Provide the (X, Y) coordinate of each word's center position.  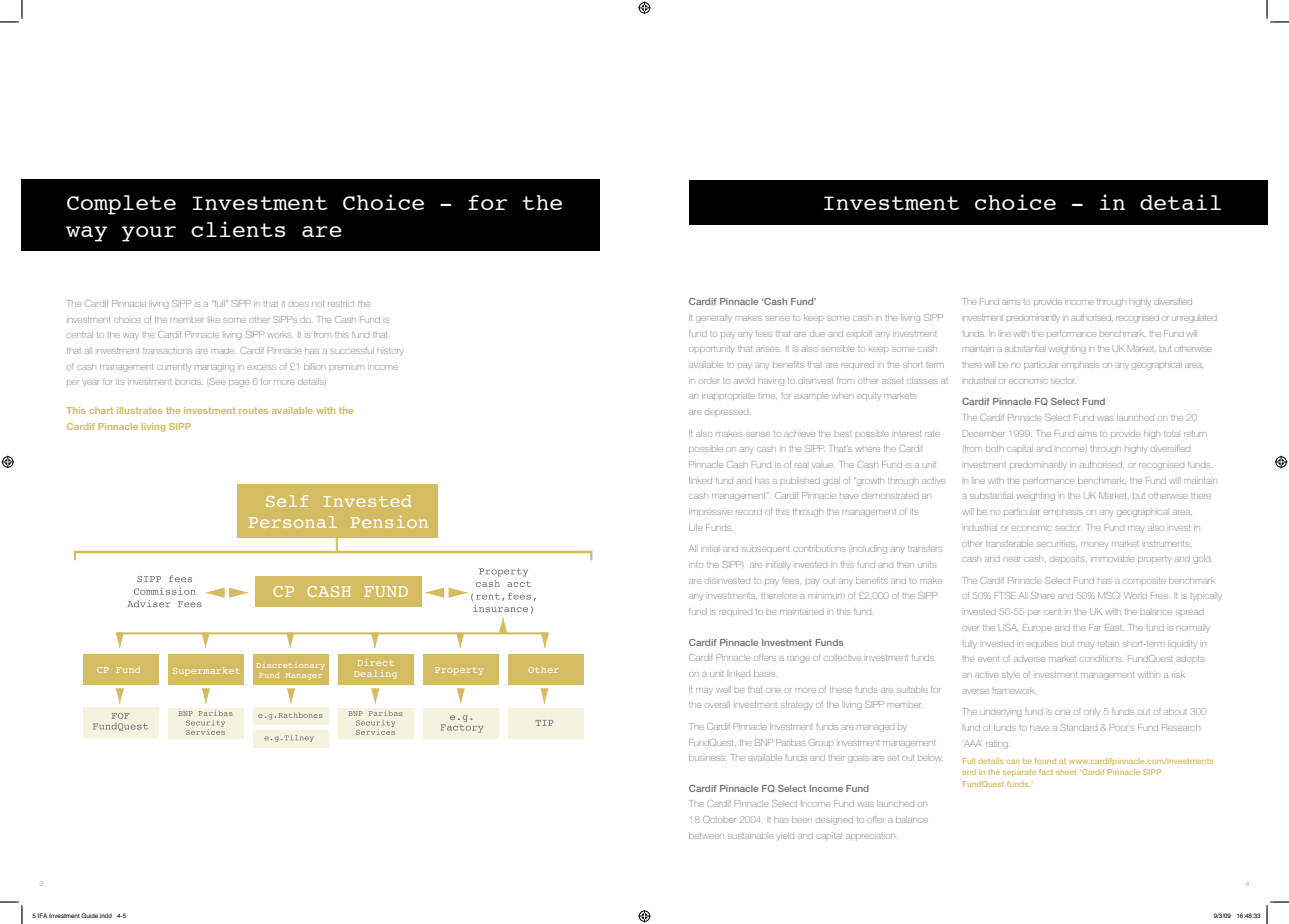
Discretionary (291, 666)
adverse (1029, 659)
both (995, 449)
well (723, 689)
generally (714, 319)
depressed (726, 412)
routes (253, 410)
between (706, 835)
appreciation (870, 836)
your (149, 234)
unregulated (1194, 318)
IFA (42, 915)
